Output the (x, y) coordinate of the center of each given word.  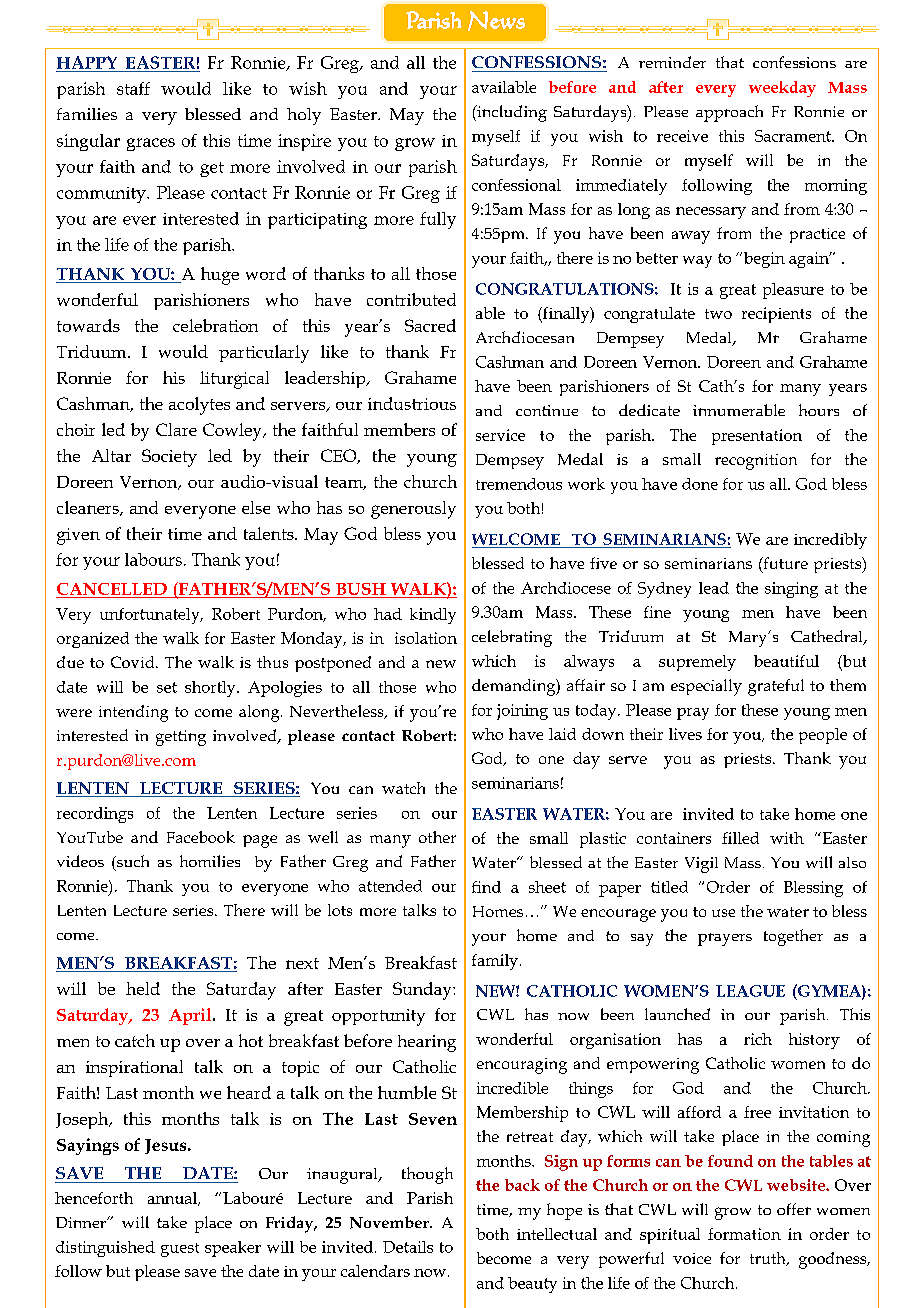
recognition (756, 462)
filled (740, 838)
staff (133, 88)
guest (180, 1250)
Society (169, 458)
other (437, 837)
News (496, 21)
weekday (782, 89)
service (500, 435)
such (132, 861)
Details (408, 1247)
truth (769, 1259)
